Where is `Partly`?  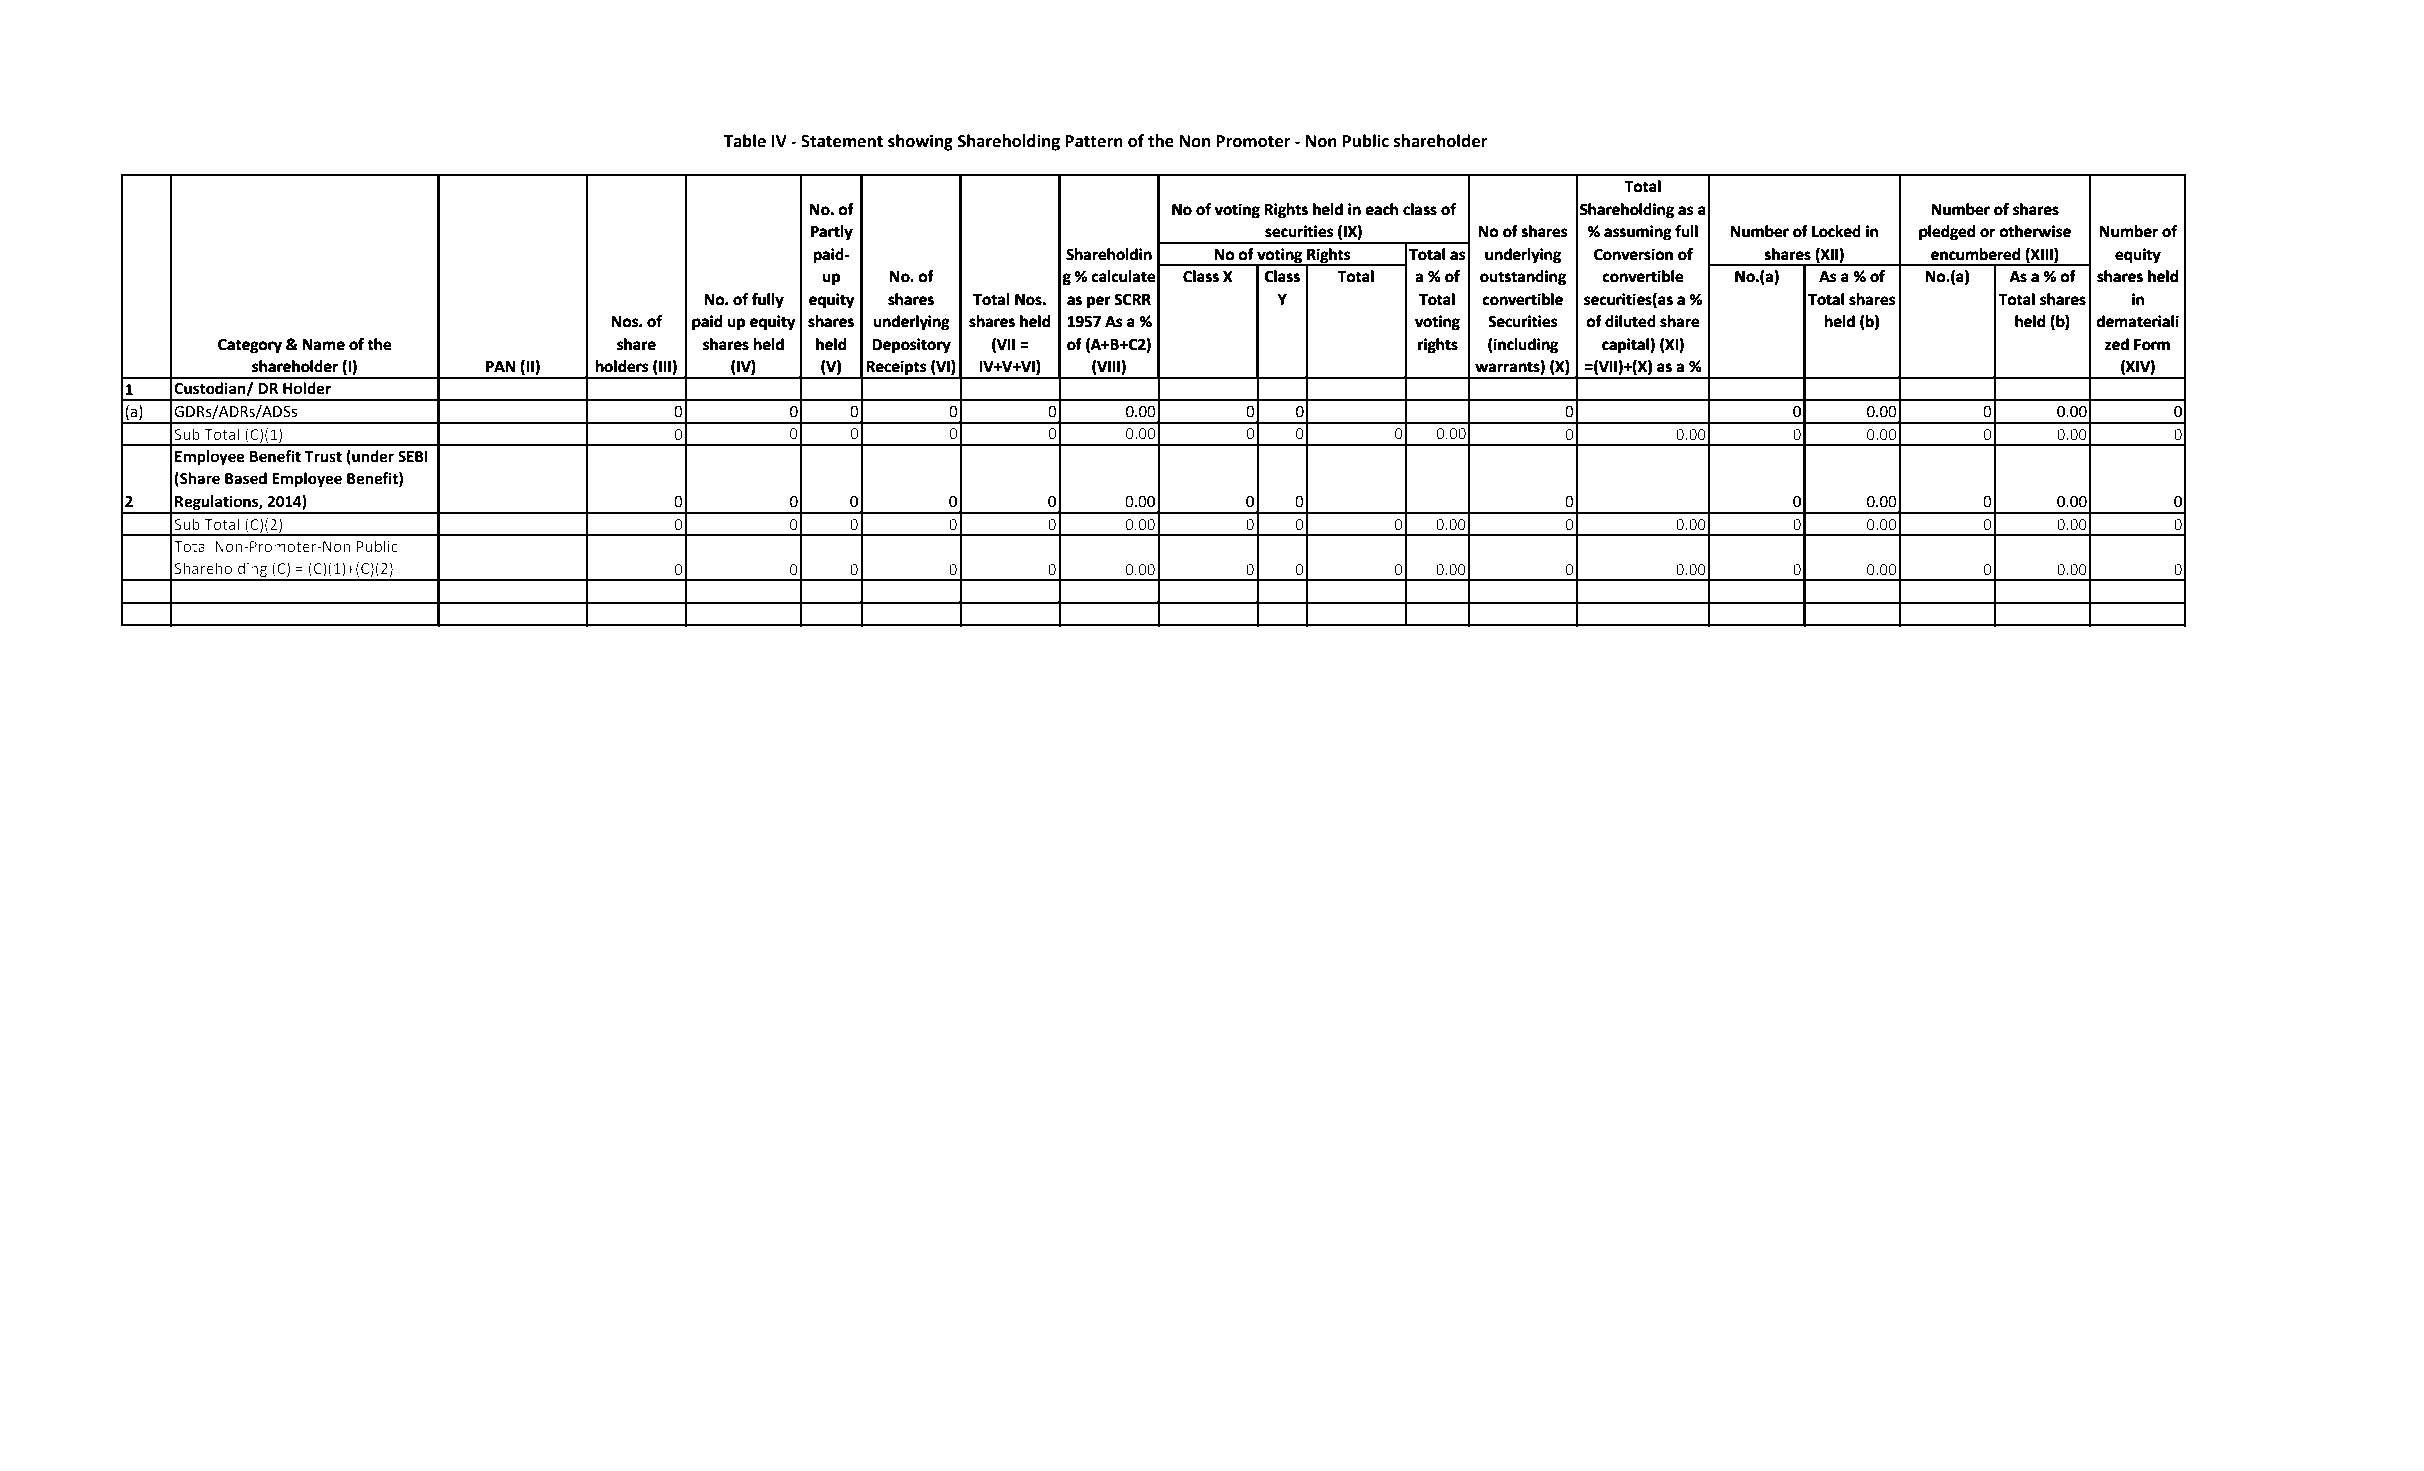
Partly is located at coordinates (832, 233).
